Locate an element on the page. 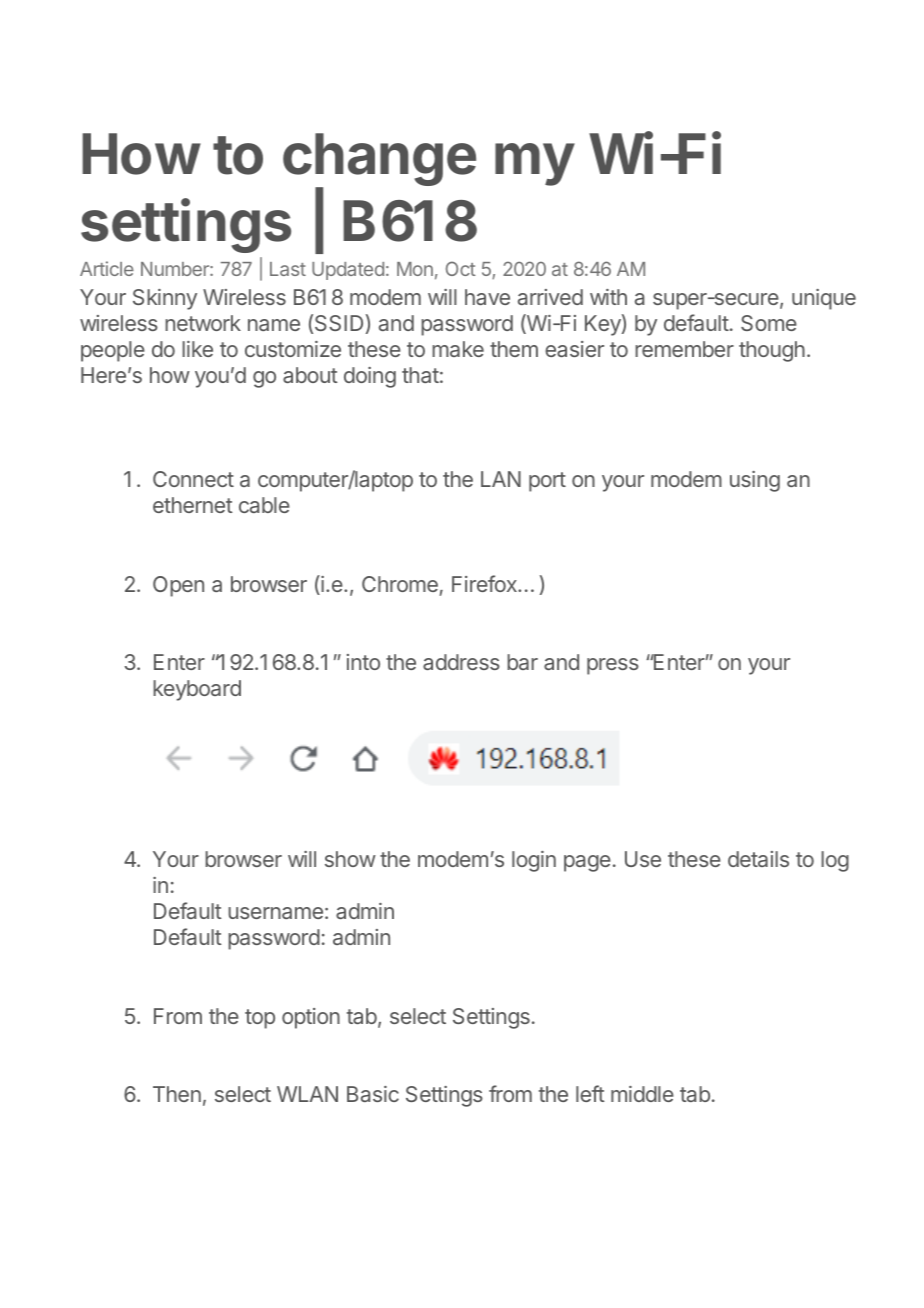  address is located at coordinates (461, 662).
